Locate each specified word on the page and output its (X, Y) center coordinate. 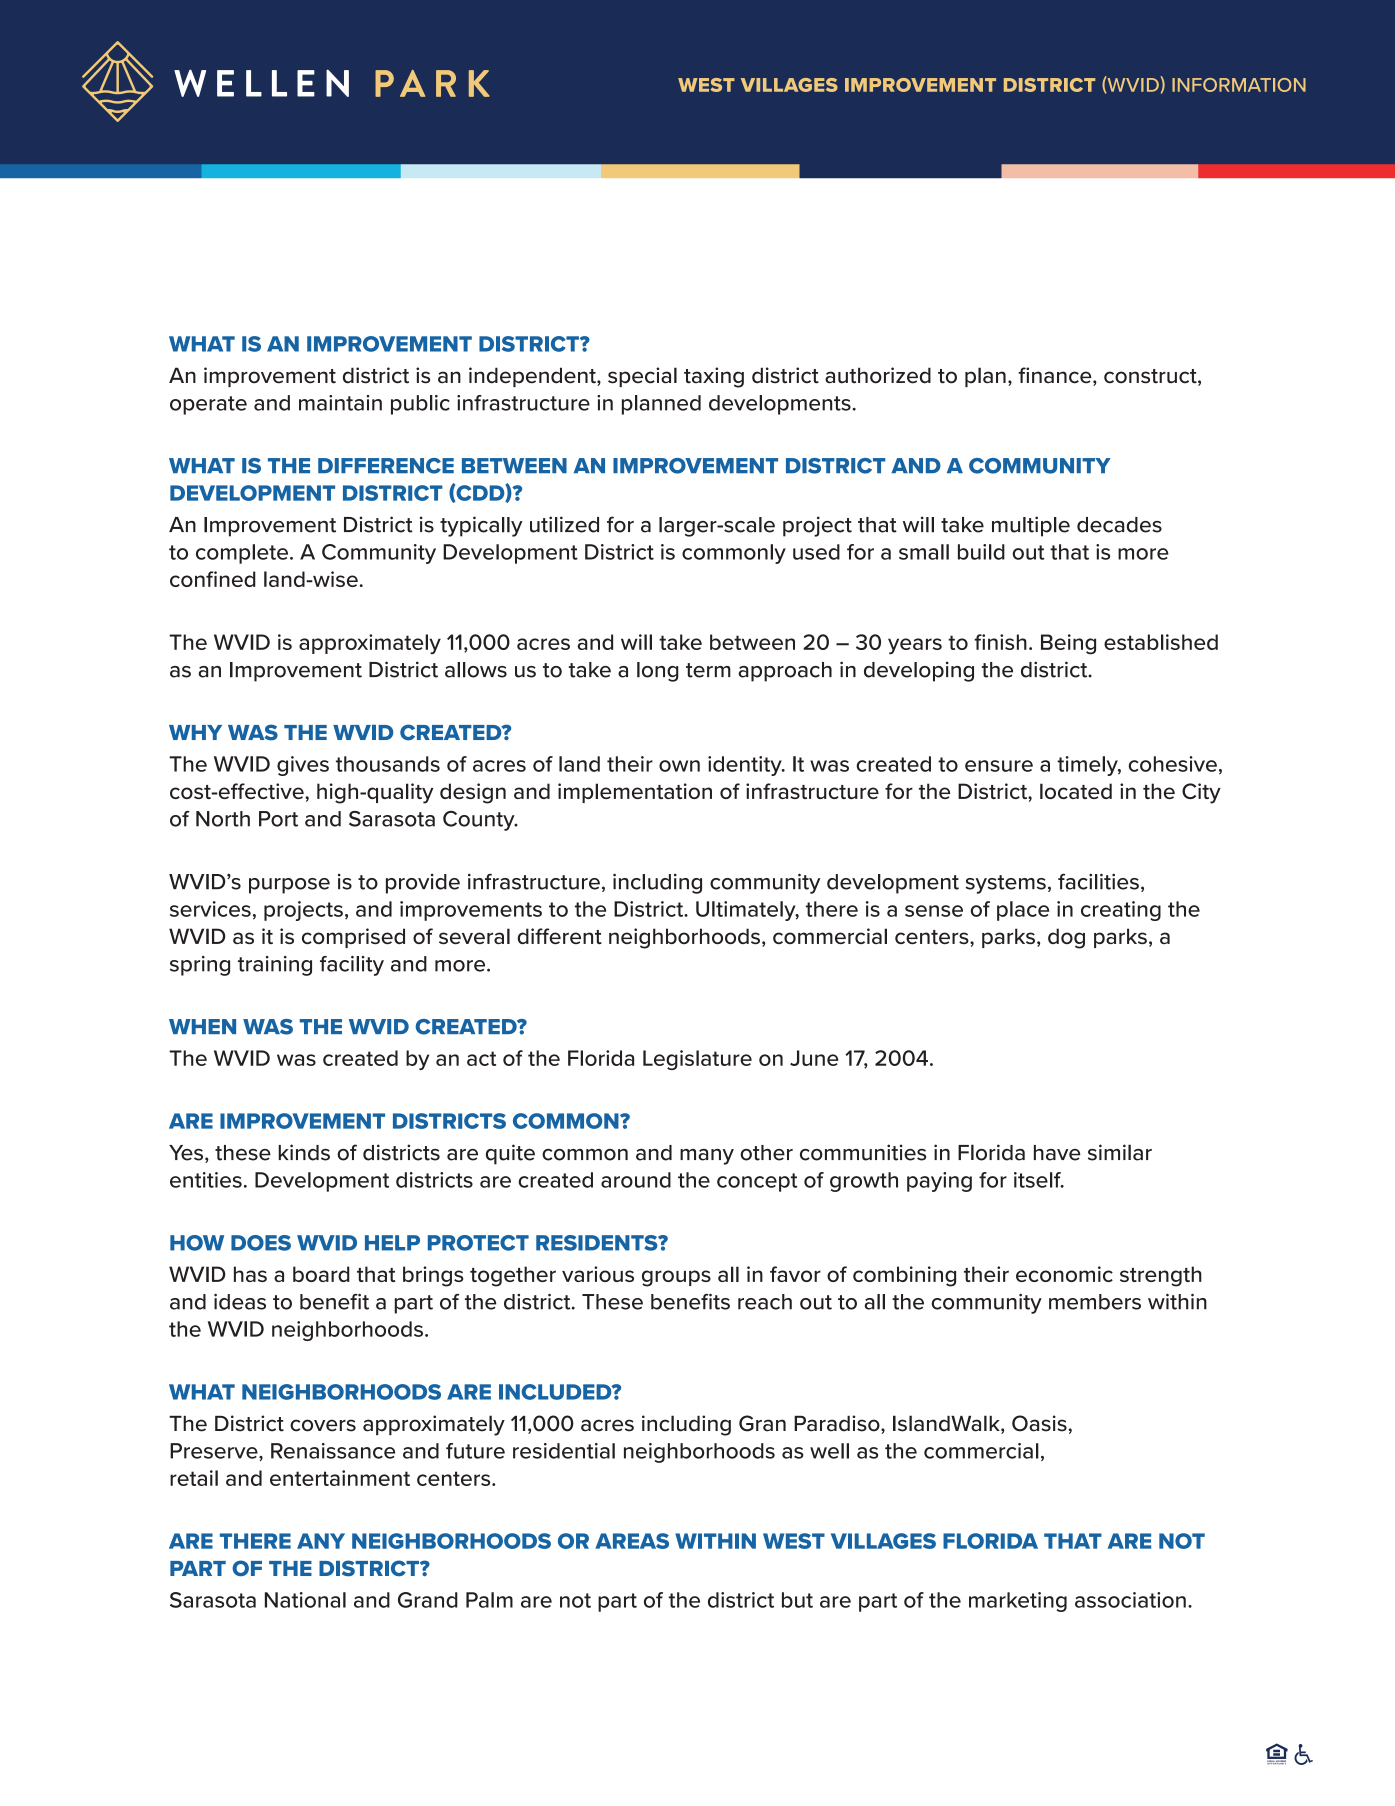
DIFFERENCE (386, 466)
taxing (714, 377)
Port (278, 819)
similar (1120, 1152)
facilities (1098, 881)
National (305, 1600)
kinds (304, 1152)
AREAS (632, 1541)
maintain (340, 403)
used (816, 552)
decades (1119, 525)
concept (757, 1182)
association (1130, 1600)
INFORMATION (1239, 85)
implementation (635, 793)
